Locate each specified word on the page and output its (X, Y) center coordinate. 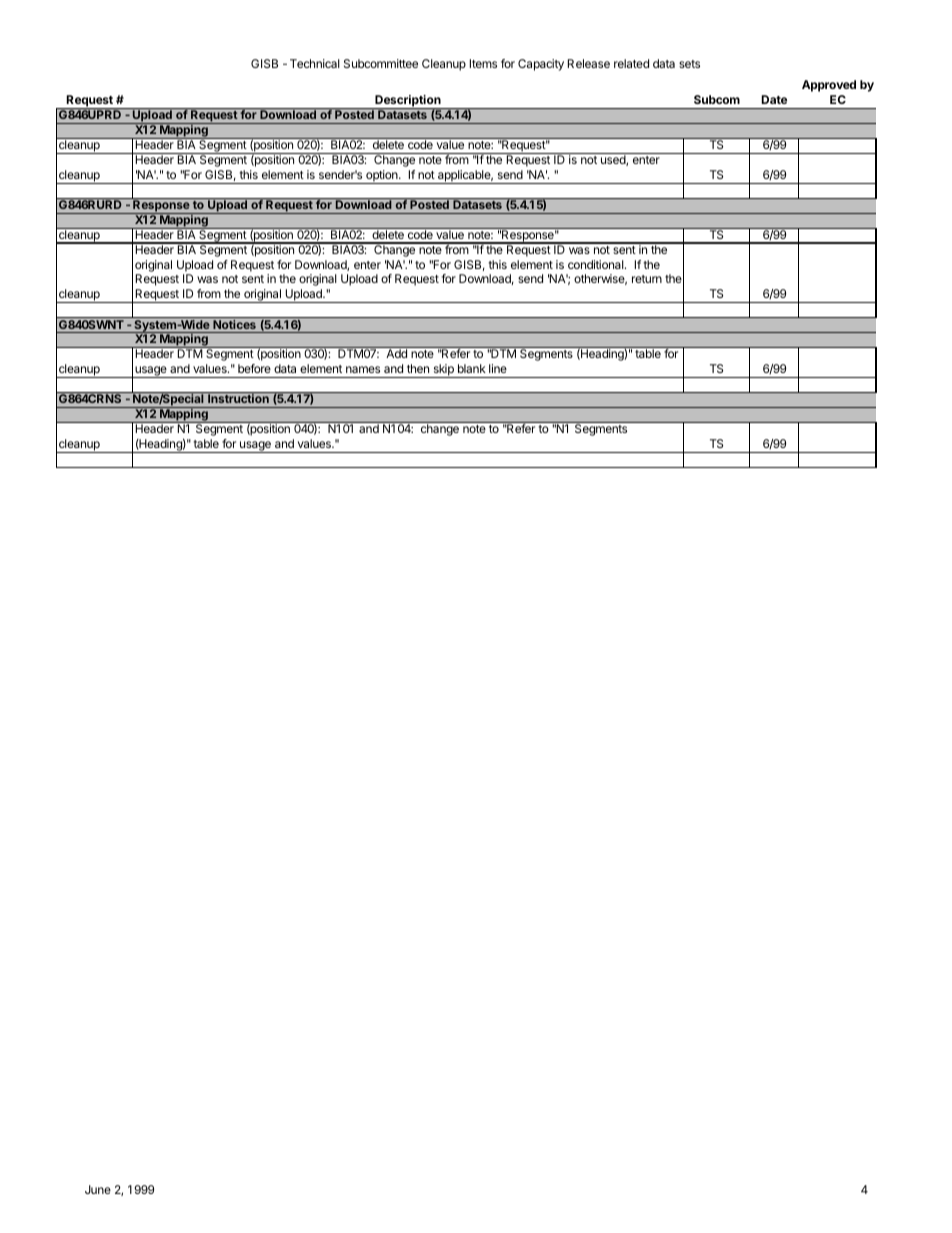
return (647, 279)
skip (443, 371)
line (498, 368)
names (363, 369)
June (98, 1189)
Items (483, 63)
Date (774, 99)
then (418, 368)
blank (472, 368)
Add (397, 353)
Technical (315, 63)
